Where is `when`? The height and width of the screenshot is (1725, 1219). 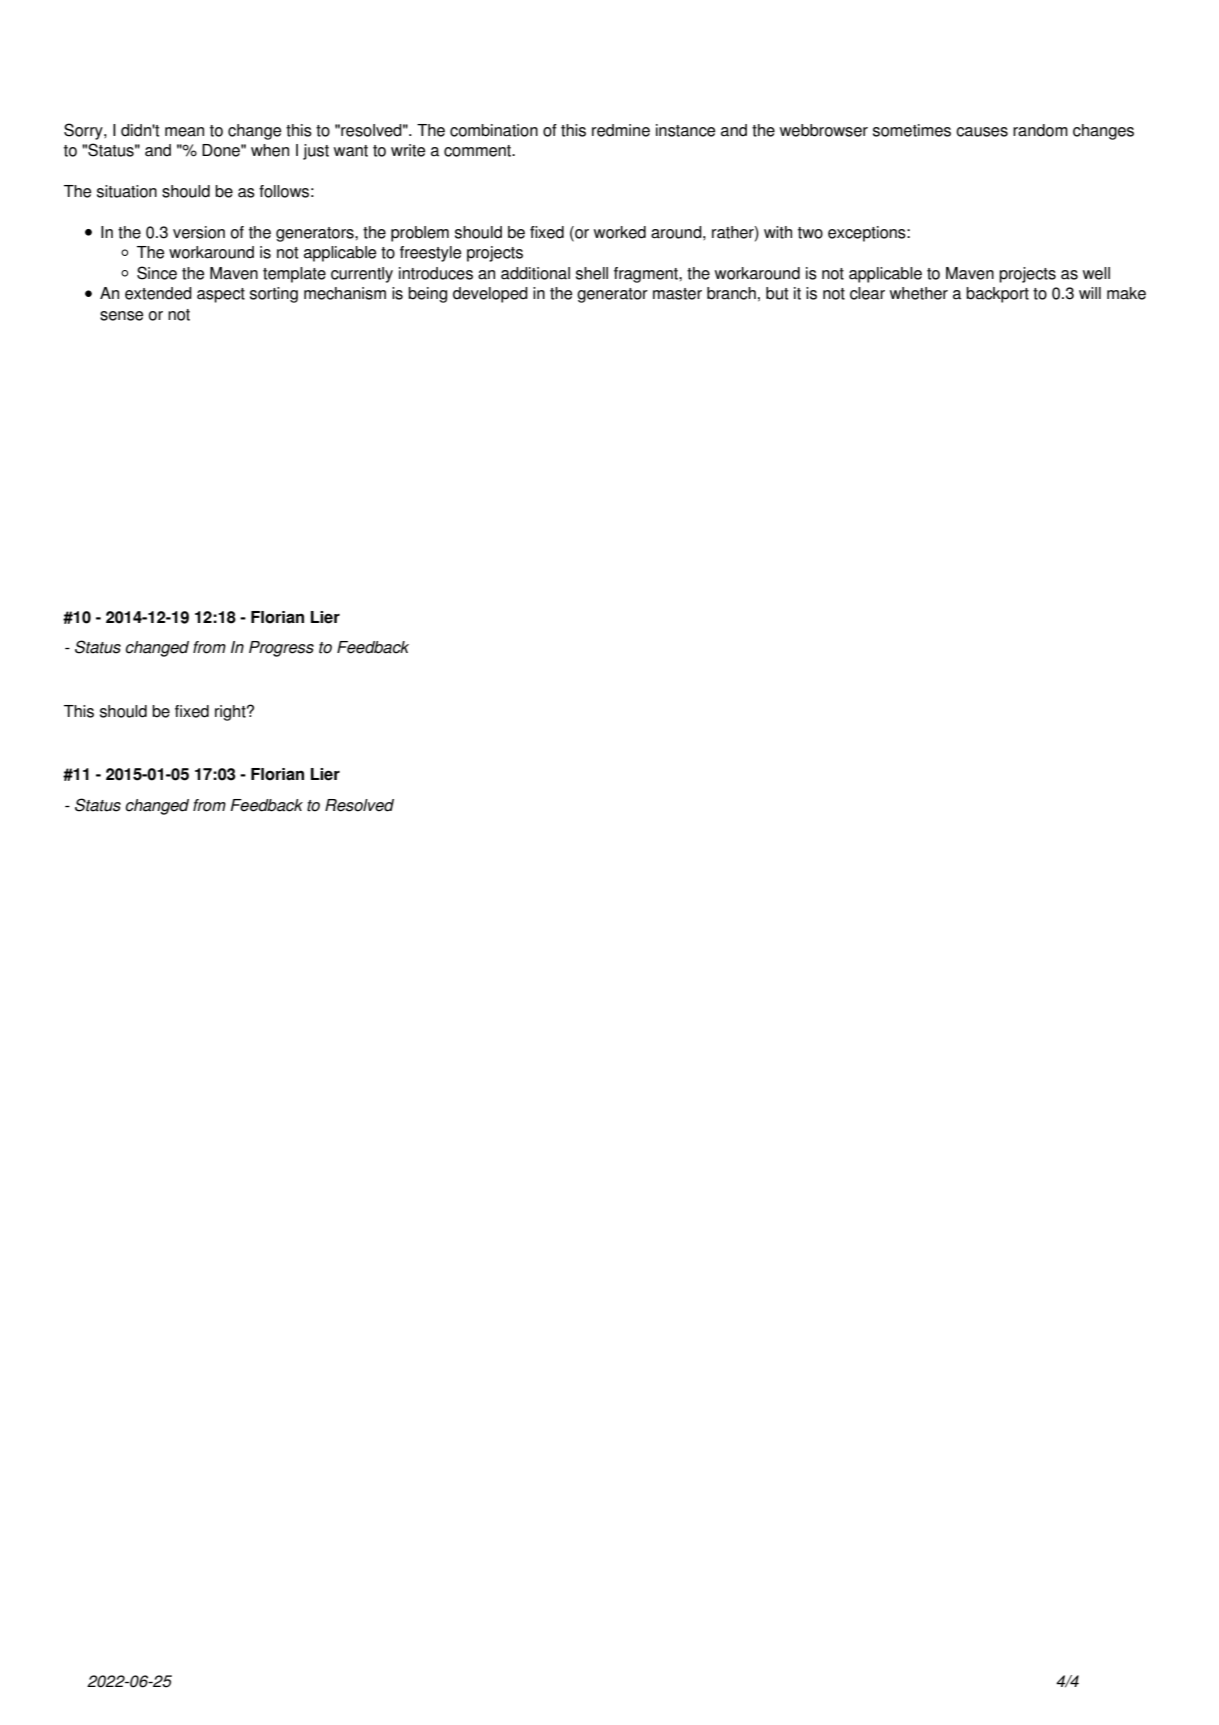 when is located at coordinates (270, 150).
